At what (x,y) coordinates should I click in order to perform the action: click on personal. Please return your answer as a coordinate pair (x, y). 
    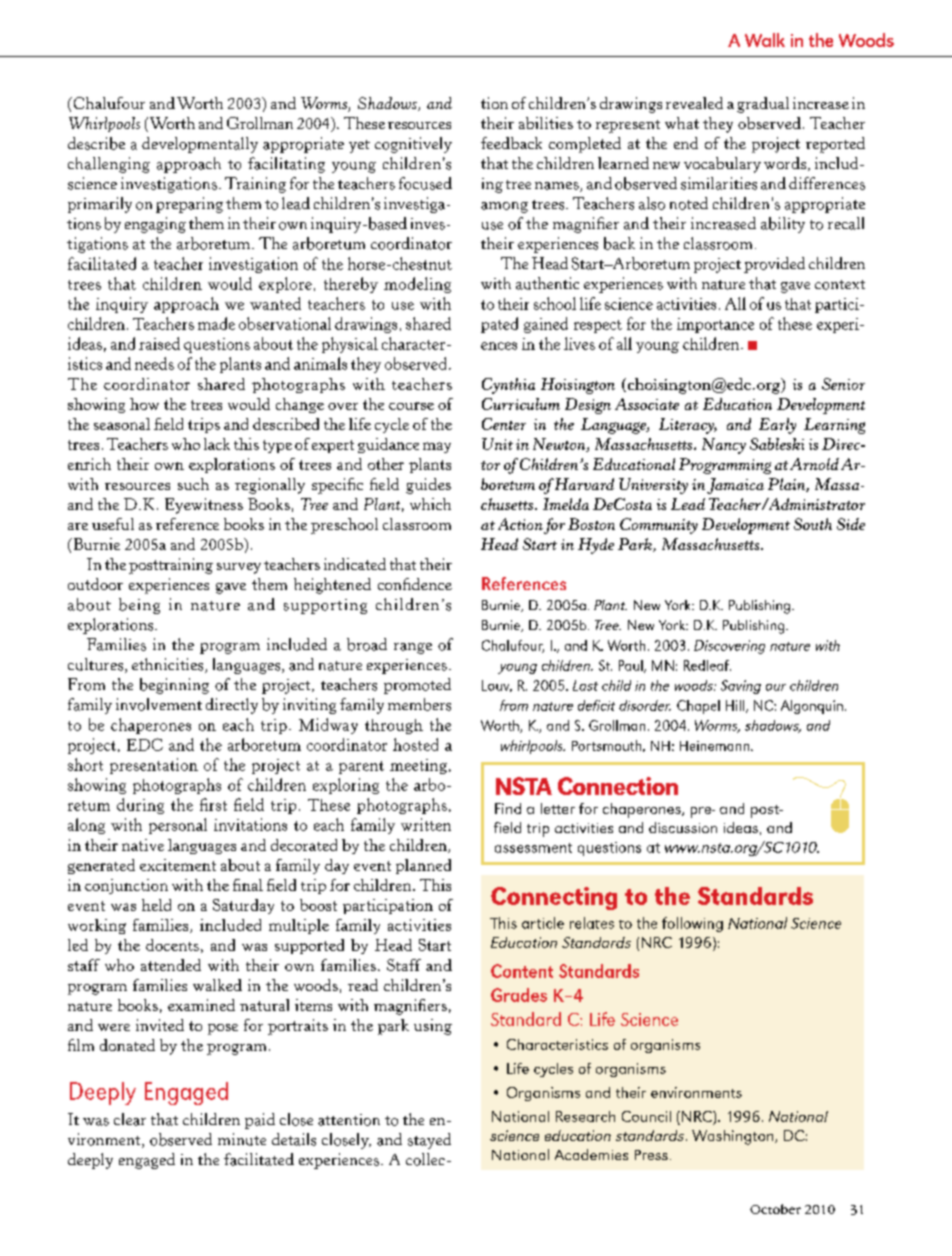
    Looking at the image, I should click on (178, 826).
